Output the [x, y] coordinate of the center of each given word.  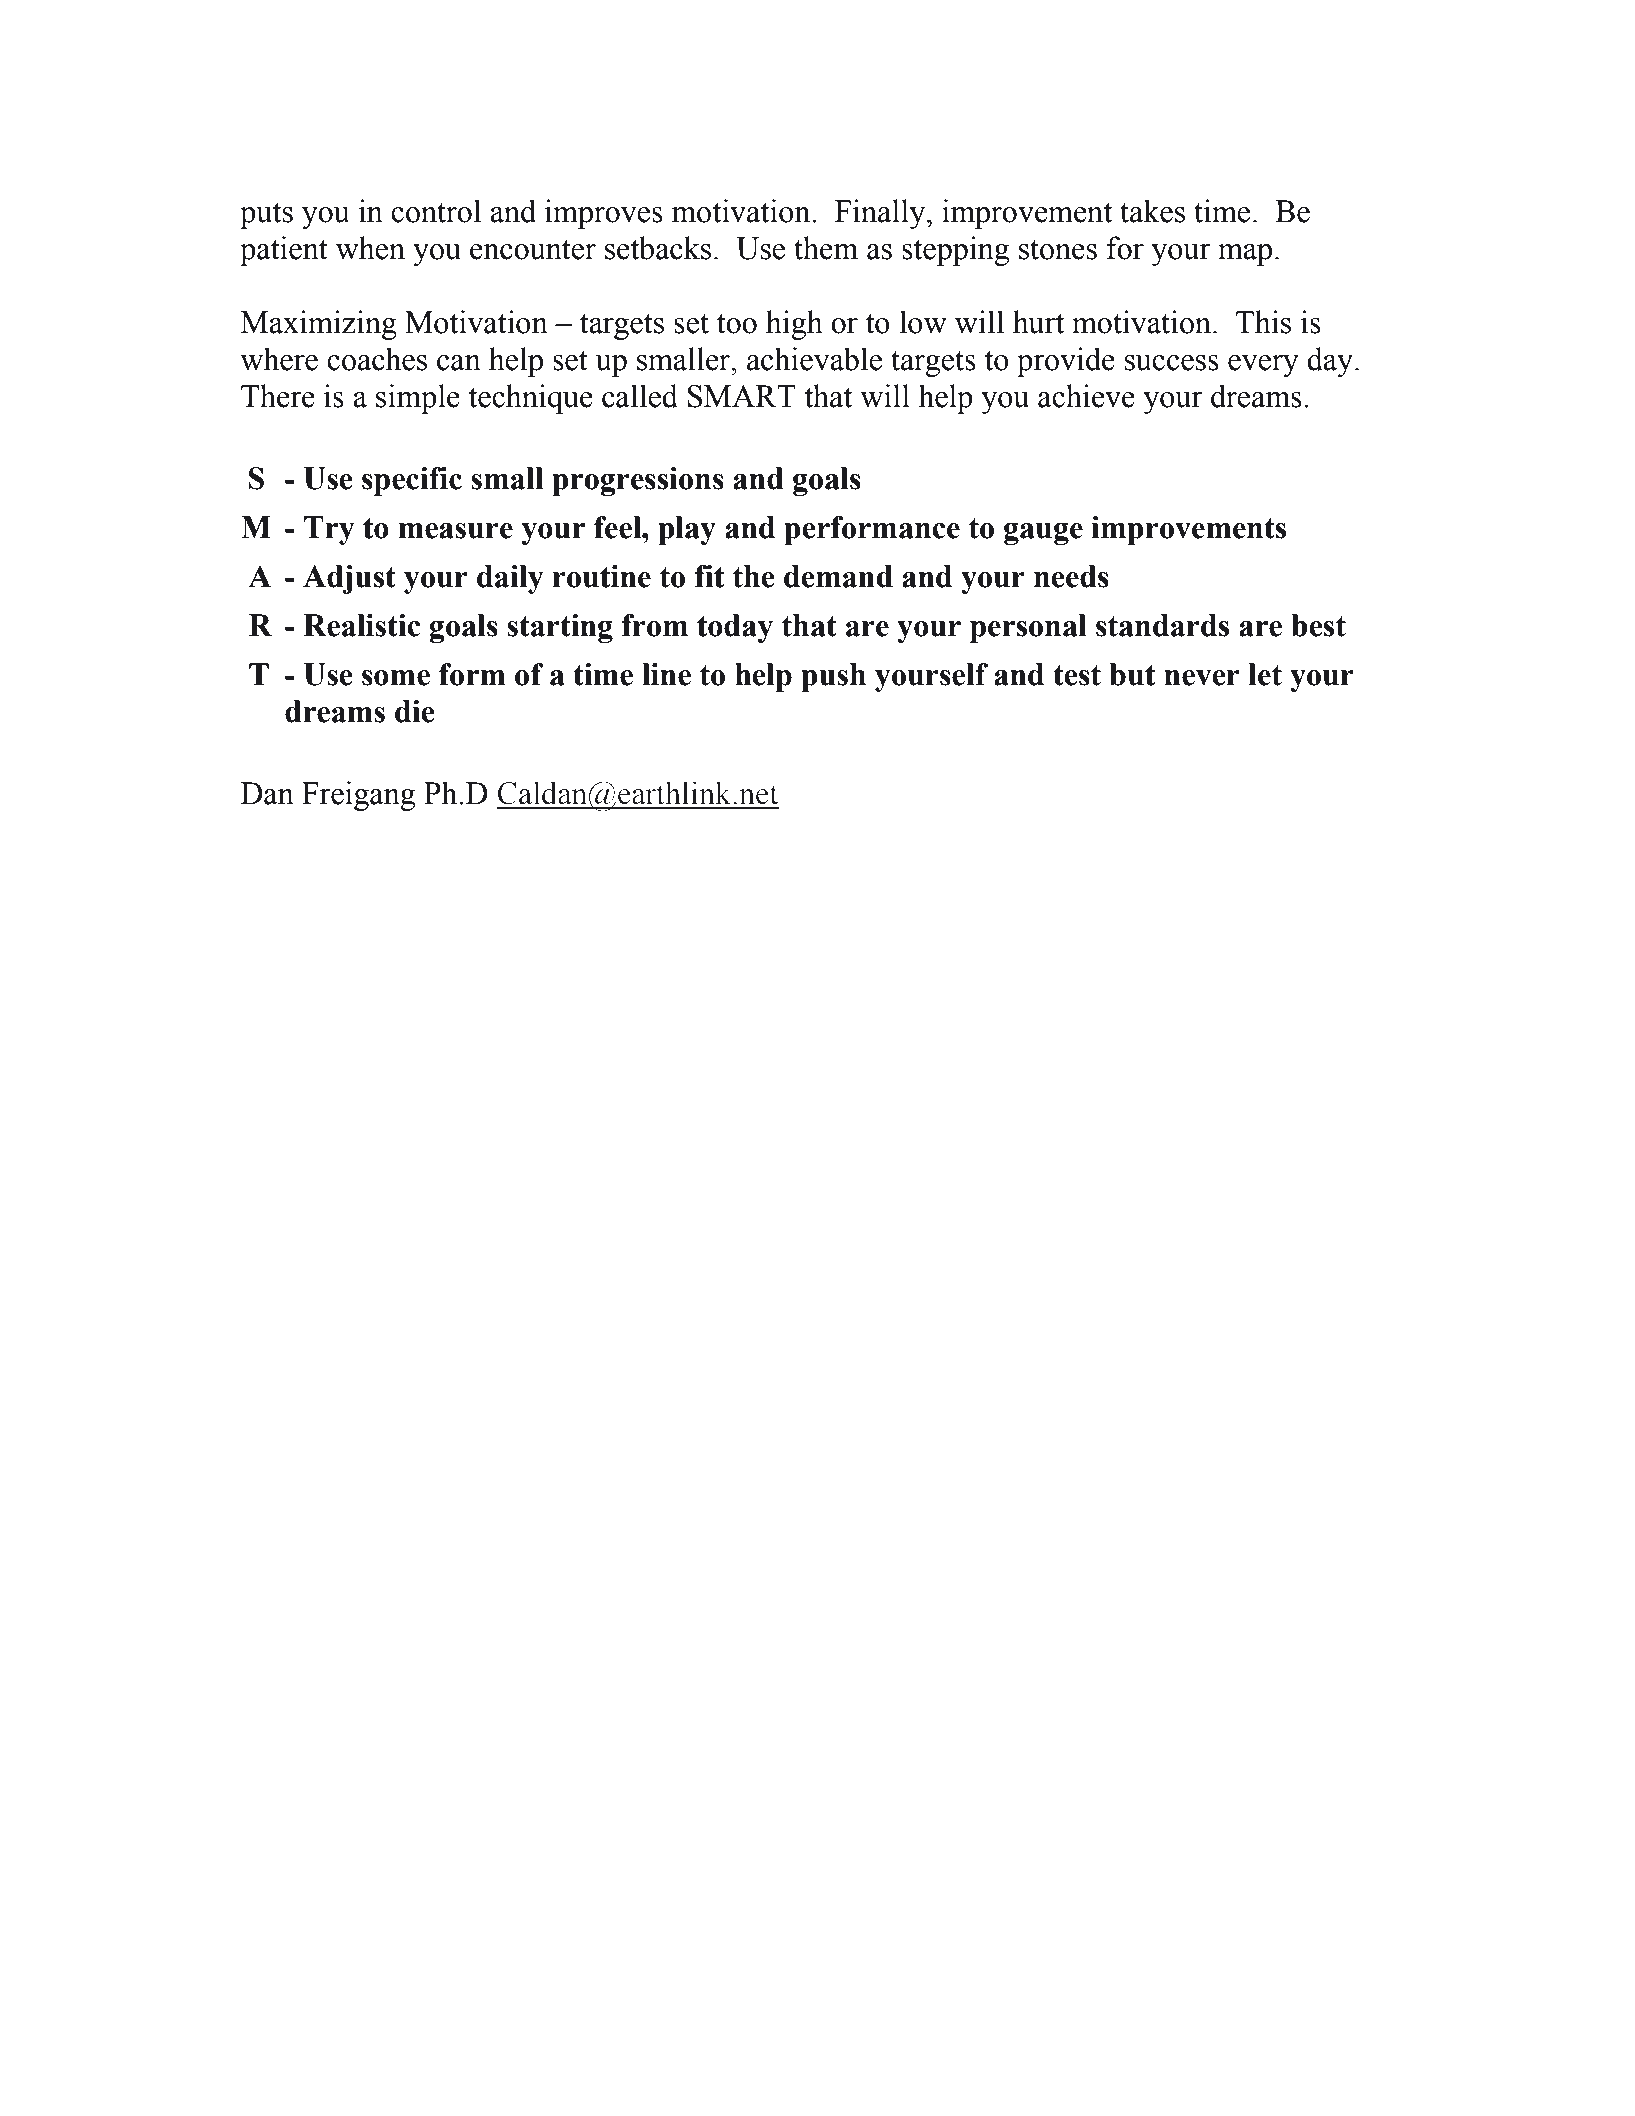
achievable [814, 359]
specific [412, 481]
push [833, 677]
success [1171, 363]
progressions [638, 481]
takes [1152, 211]
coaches [377, 359]
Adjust [349, 579]
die [415, 711]
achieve [1086, 396]
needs [1071, 576]
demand [838, 576]
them [826, 248]
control [436, 211]
